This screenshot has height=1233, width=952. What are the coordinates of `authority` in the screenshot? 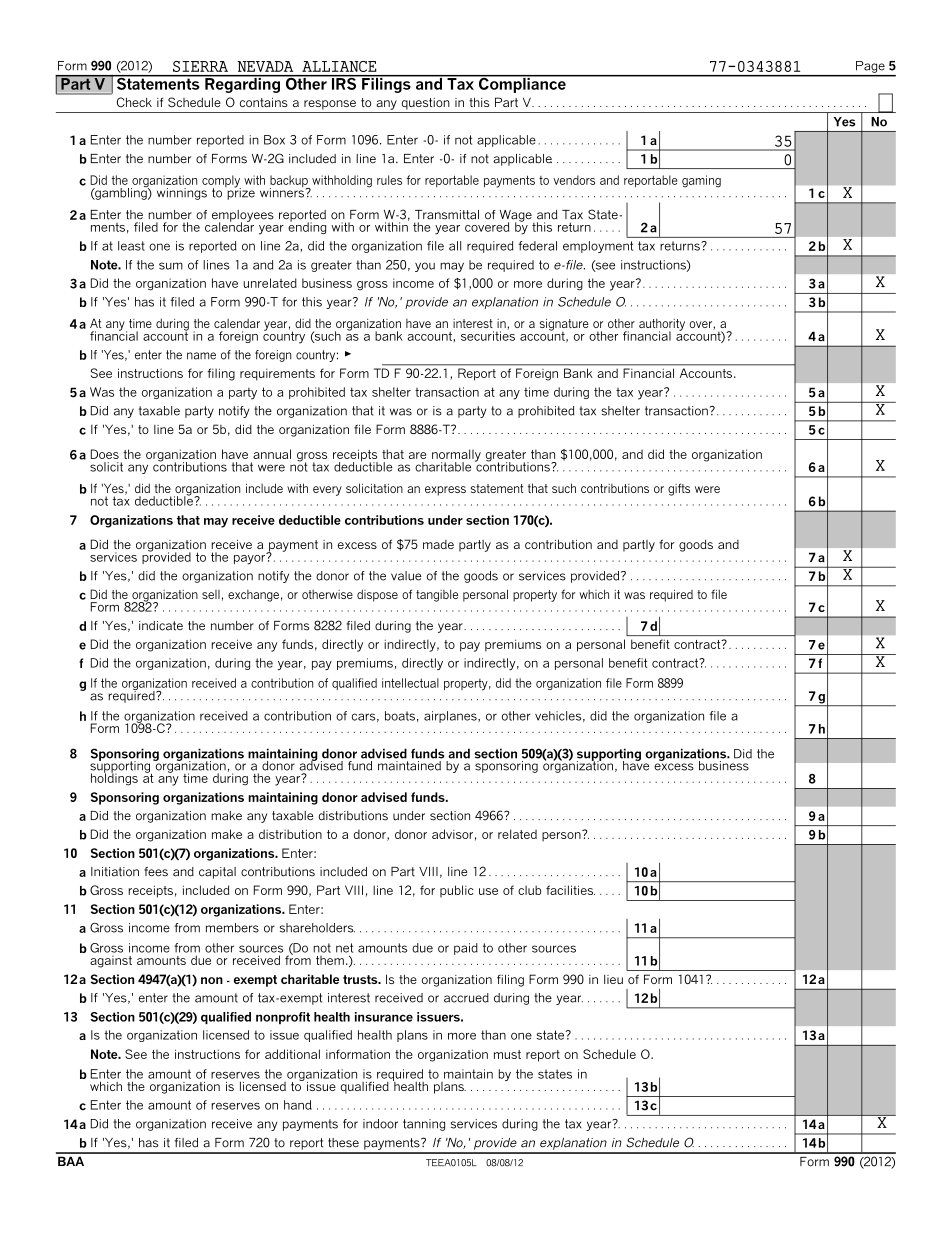 It's located at (662, 325).
